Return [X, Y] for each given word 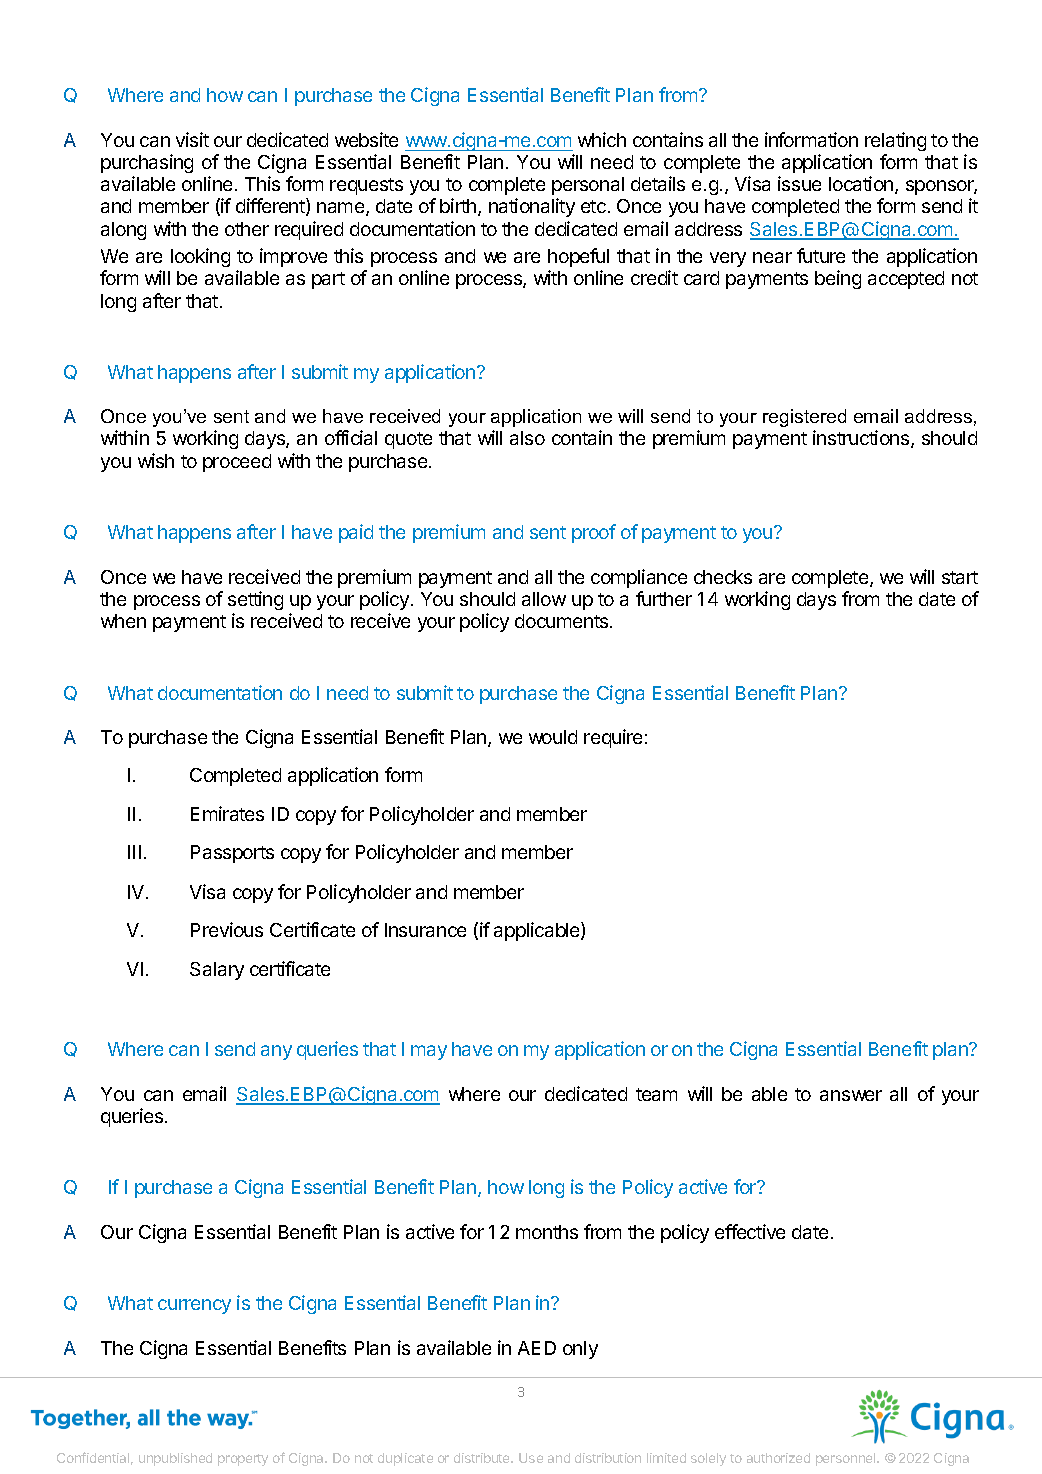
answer [851, 1095]
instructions [862, 439]
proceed [237, 463]
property [243, 1460]
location [861, 183]
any [276, 1052]
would [553, 737]
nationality [532, 207]
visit [192, 139]
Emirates [227, 813]
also [527, 438]
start [960, 577]
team [656, 1094]
